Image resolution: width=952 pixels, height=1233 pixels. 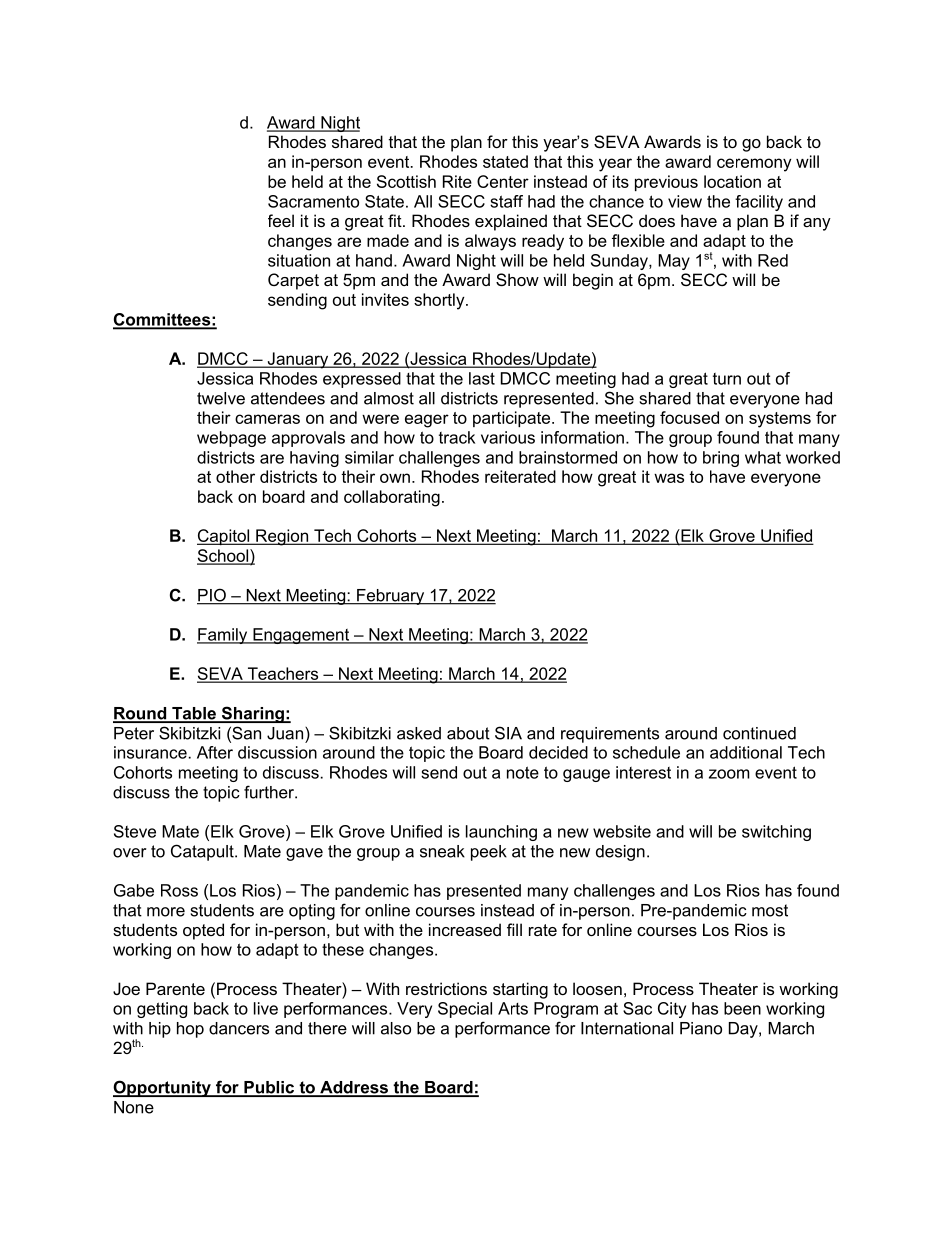 I want to click on location, so click(x=732, y=181).
